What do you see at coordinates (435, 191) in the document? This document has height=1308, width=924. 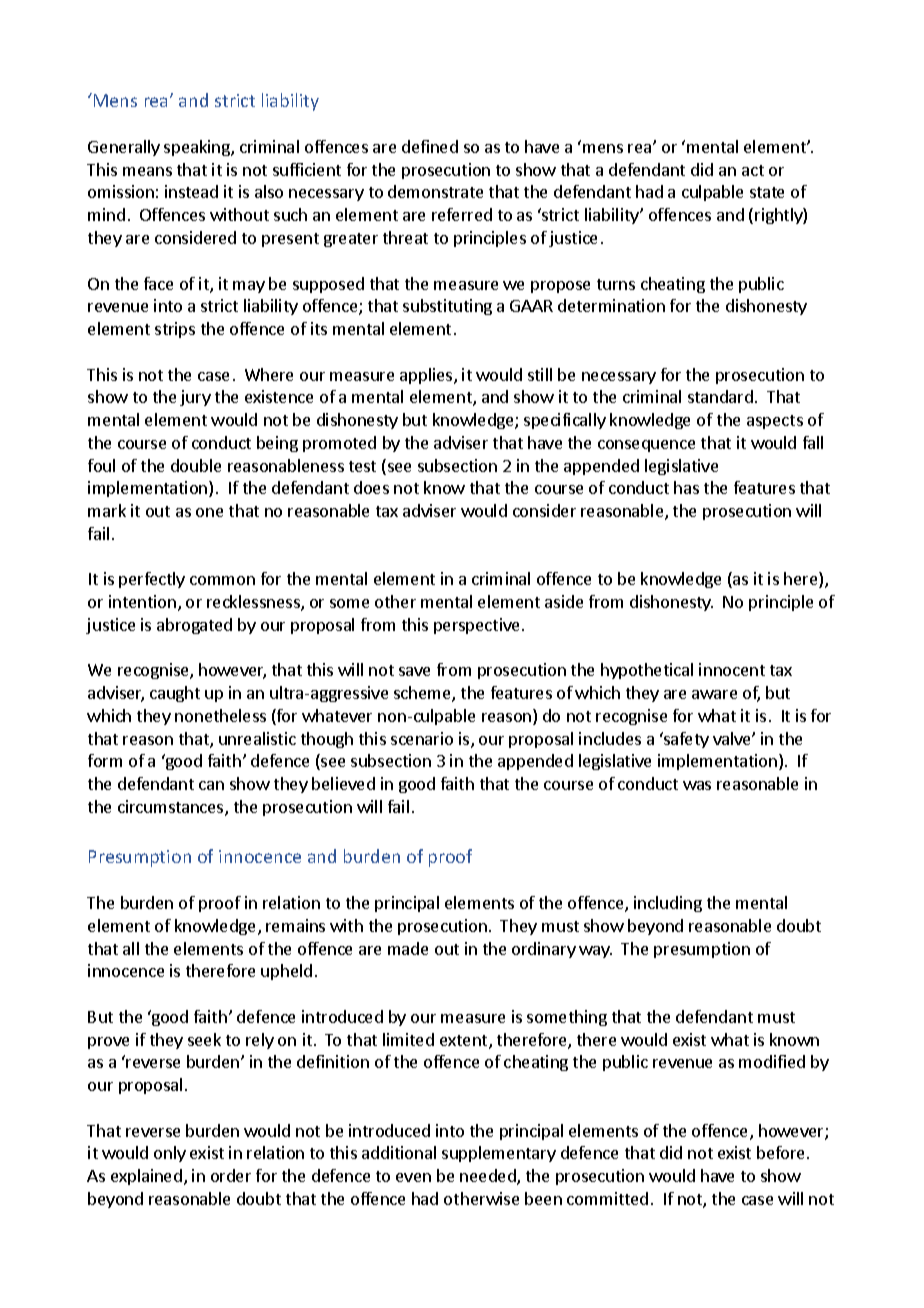 I see `demonstrate` at bounding box center [435, 191].
